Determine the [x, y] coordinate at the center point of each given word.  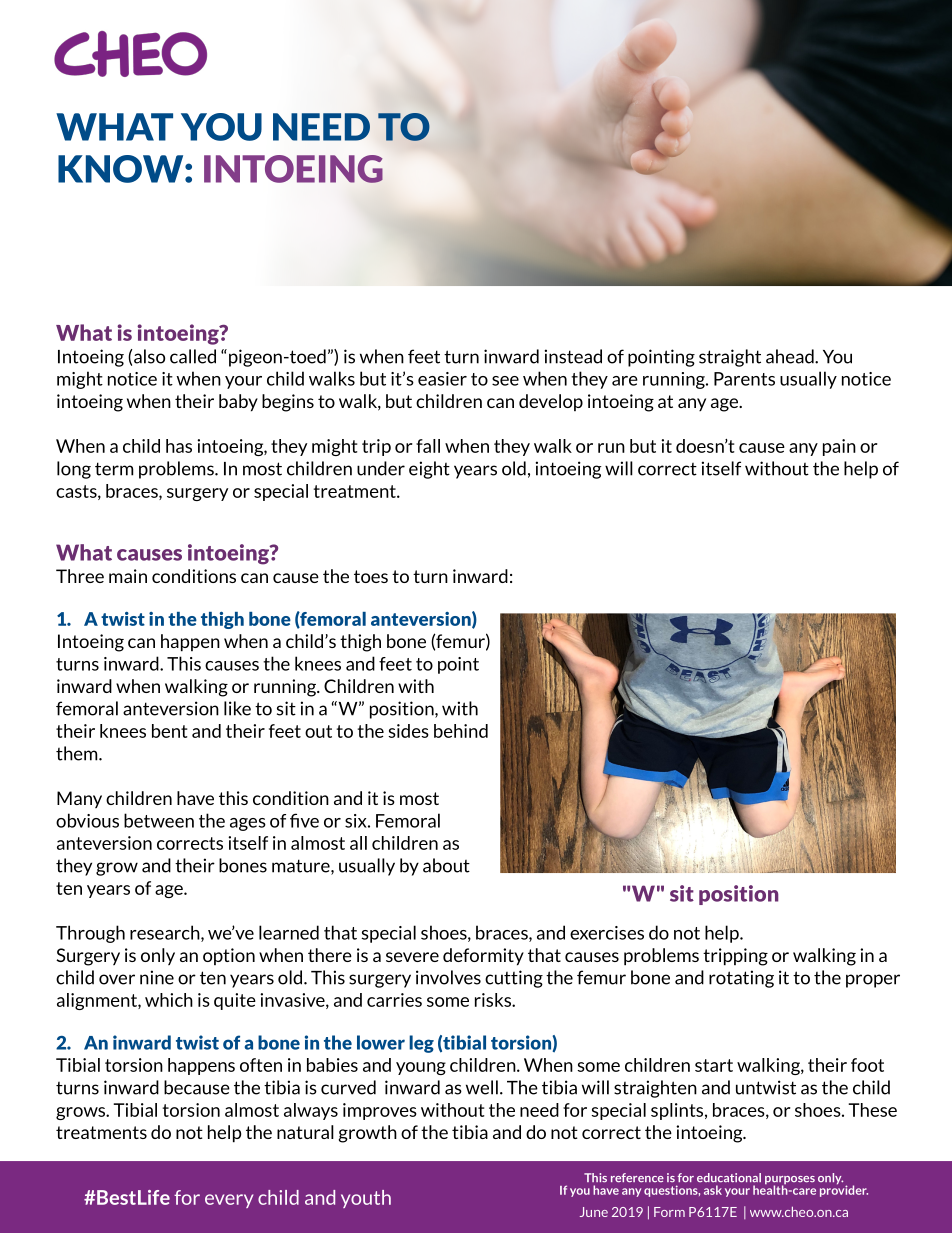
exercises [607, 933]
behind [461, 731]
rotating [741, 979]
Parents [744, 379]
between [159, 820]
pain [839, 447]
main [128, 576]
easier [442, 379]
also [149, 356]
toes [371, 576]
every [229, 1201]
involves [448, 977]
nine [157, 977]
